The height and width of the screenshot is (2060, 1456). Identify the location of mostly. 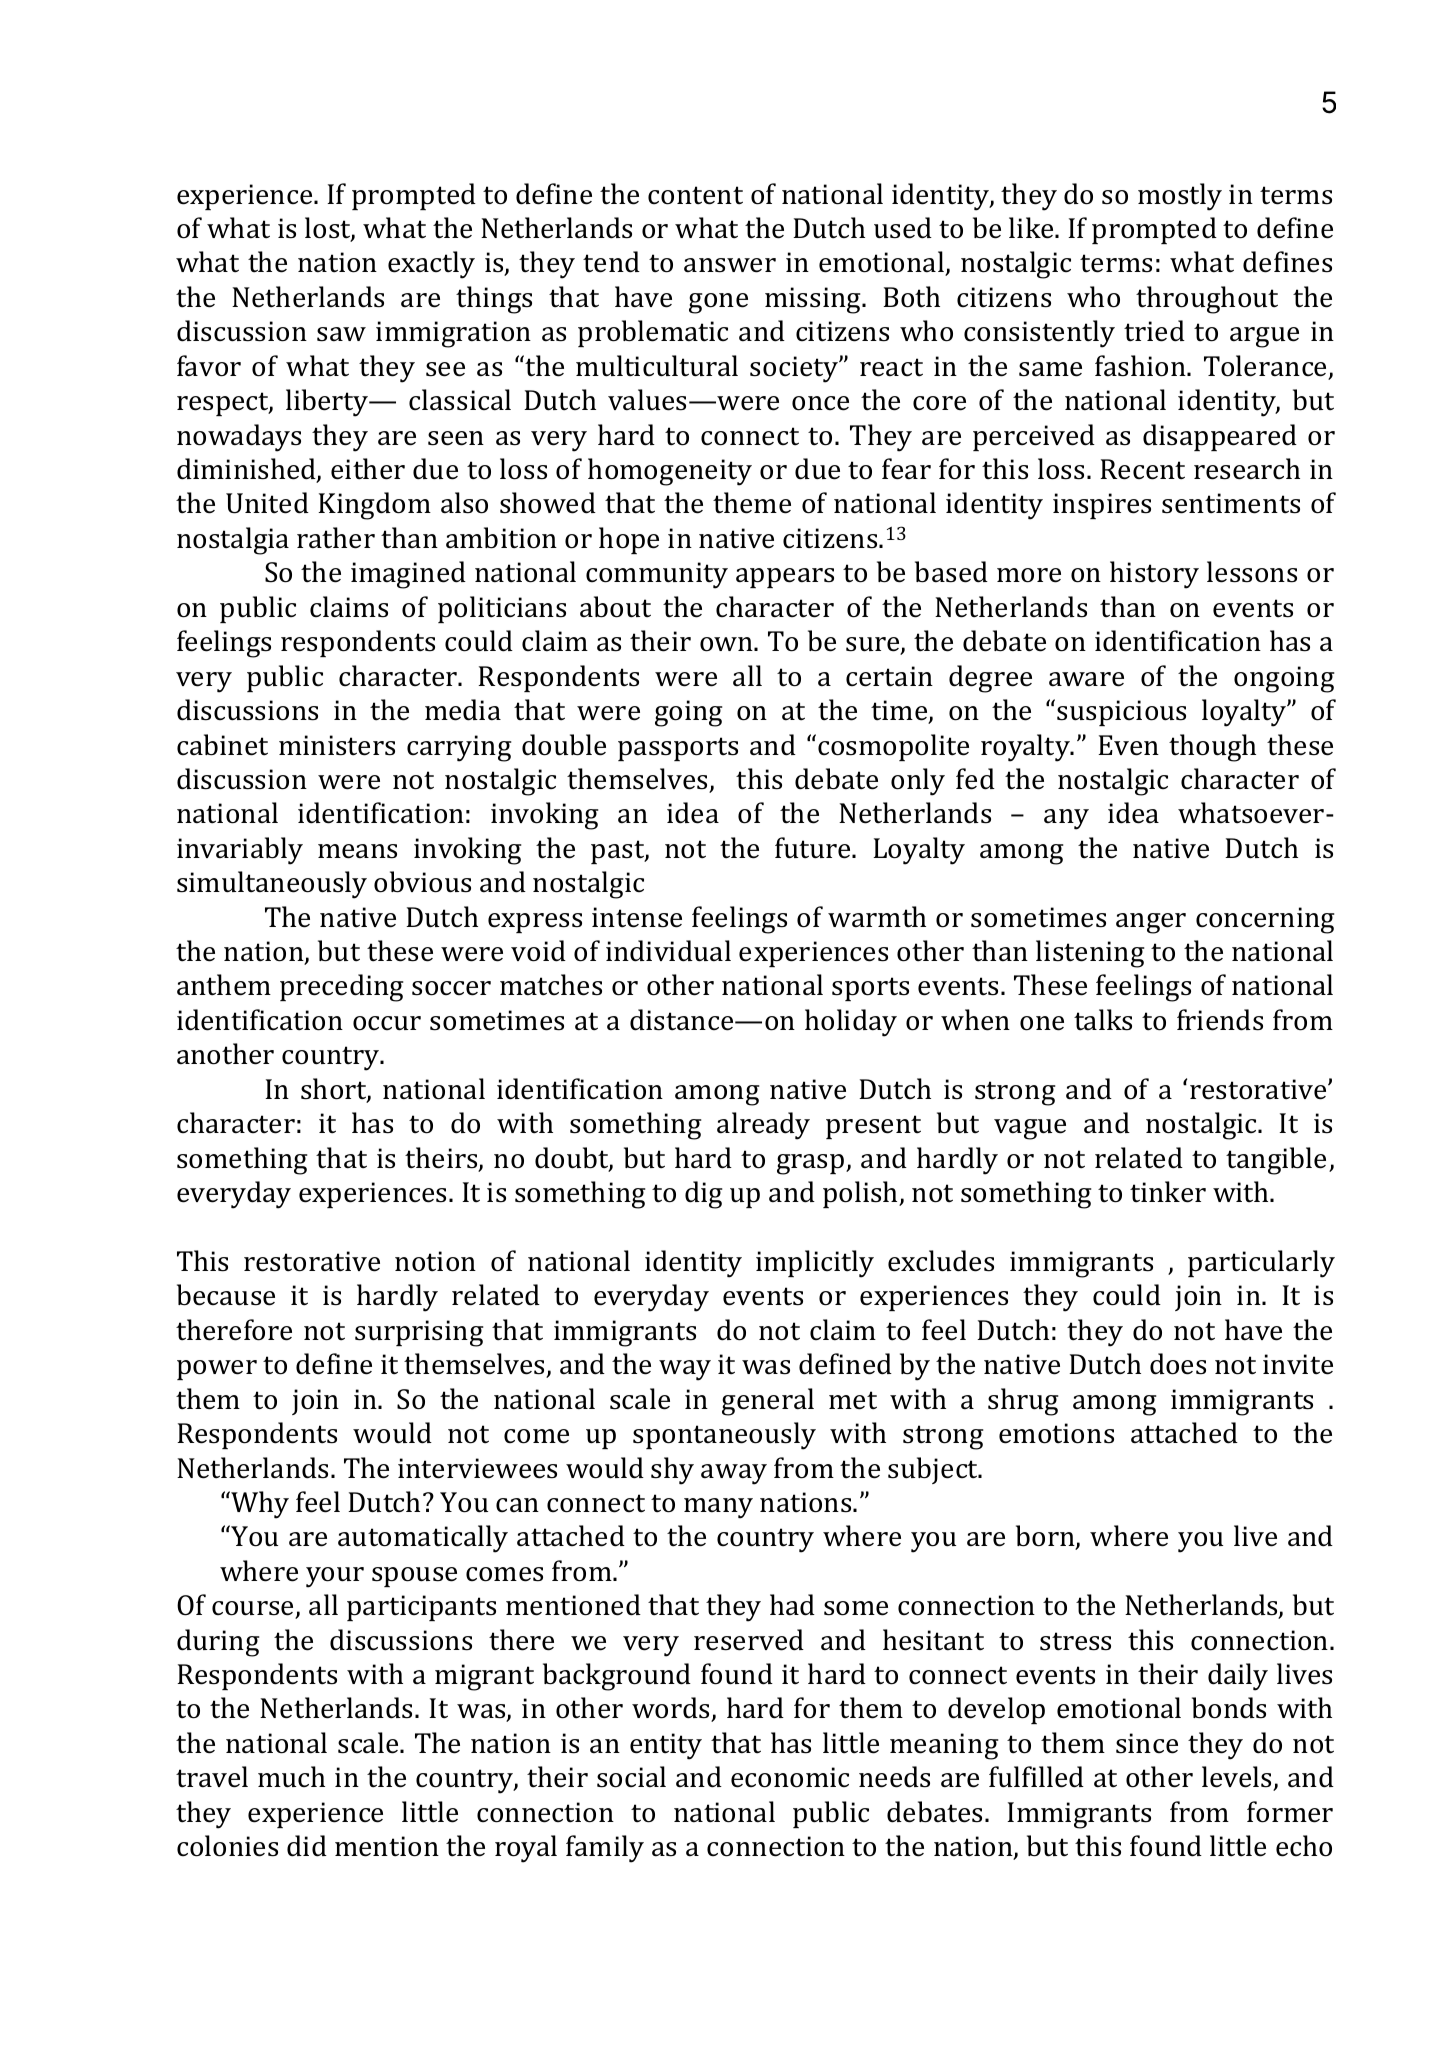
(1180, 197).
